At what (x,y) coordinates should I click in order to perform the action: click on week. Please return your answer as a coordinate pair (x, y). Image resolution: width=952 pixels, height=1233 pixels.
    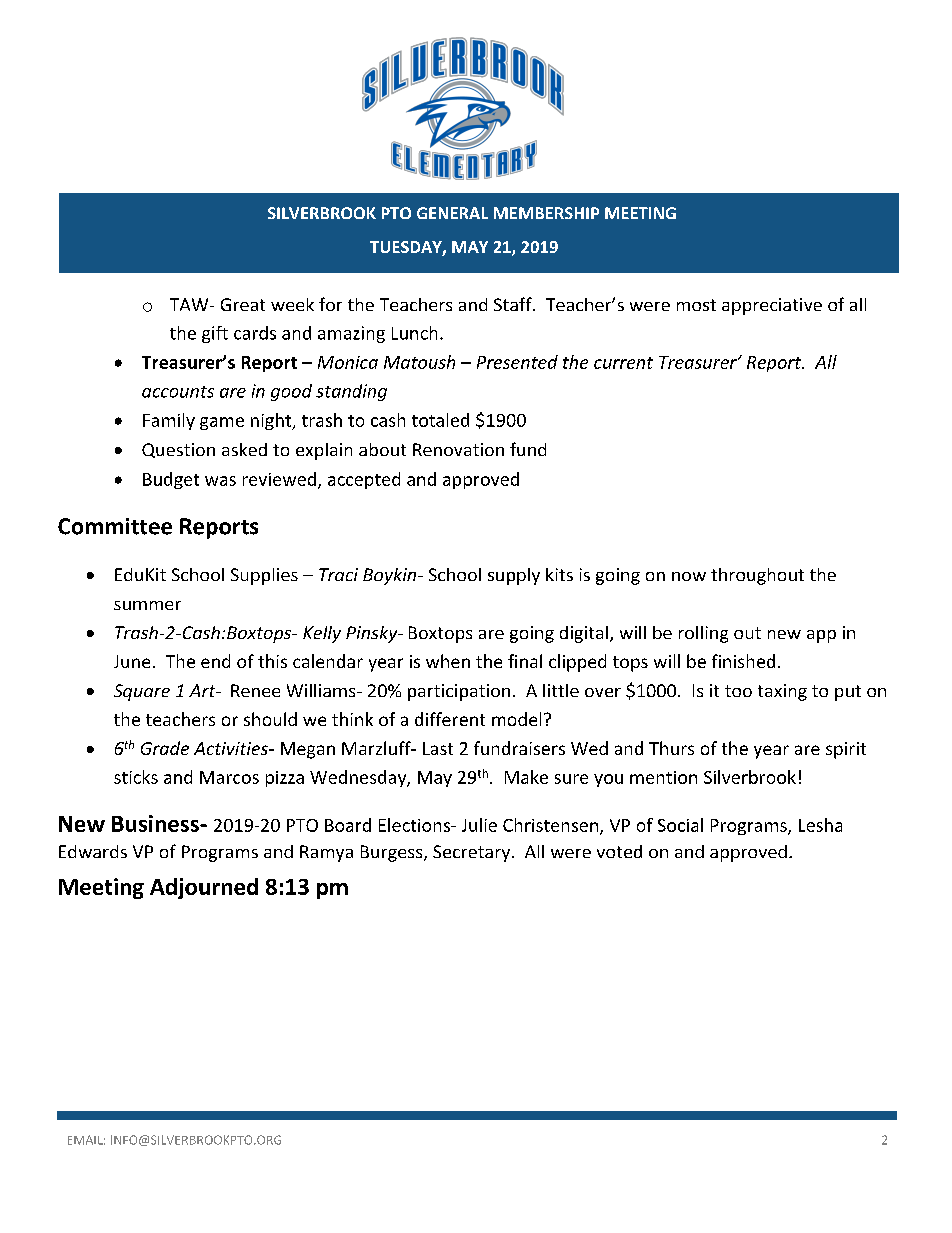
    Looking at the image, I should click on (292, 304).
